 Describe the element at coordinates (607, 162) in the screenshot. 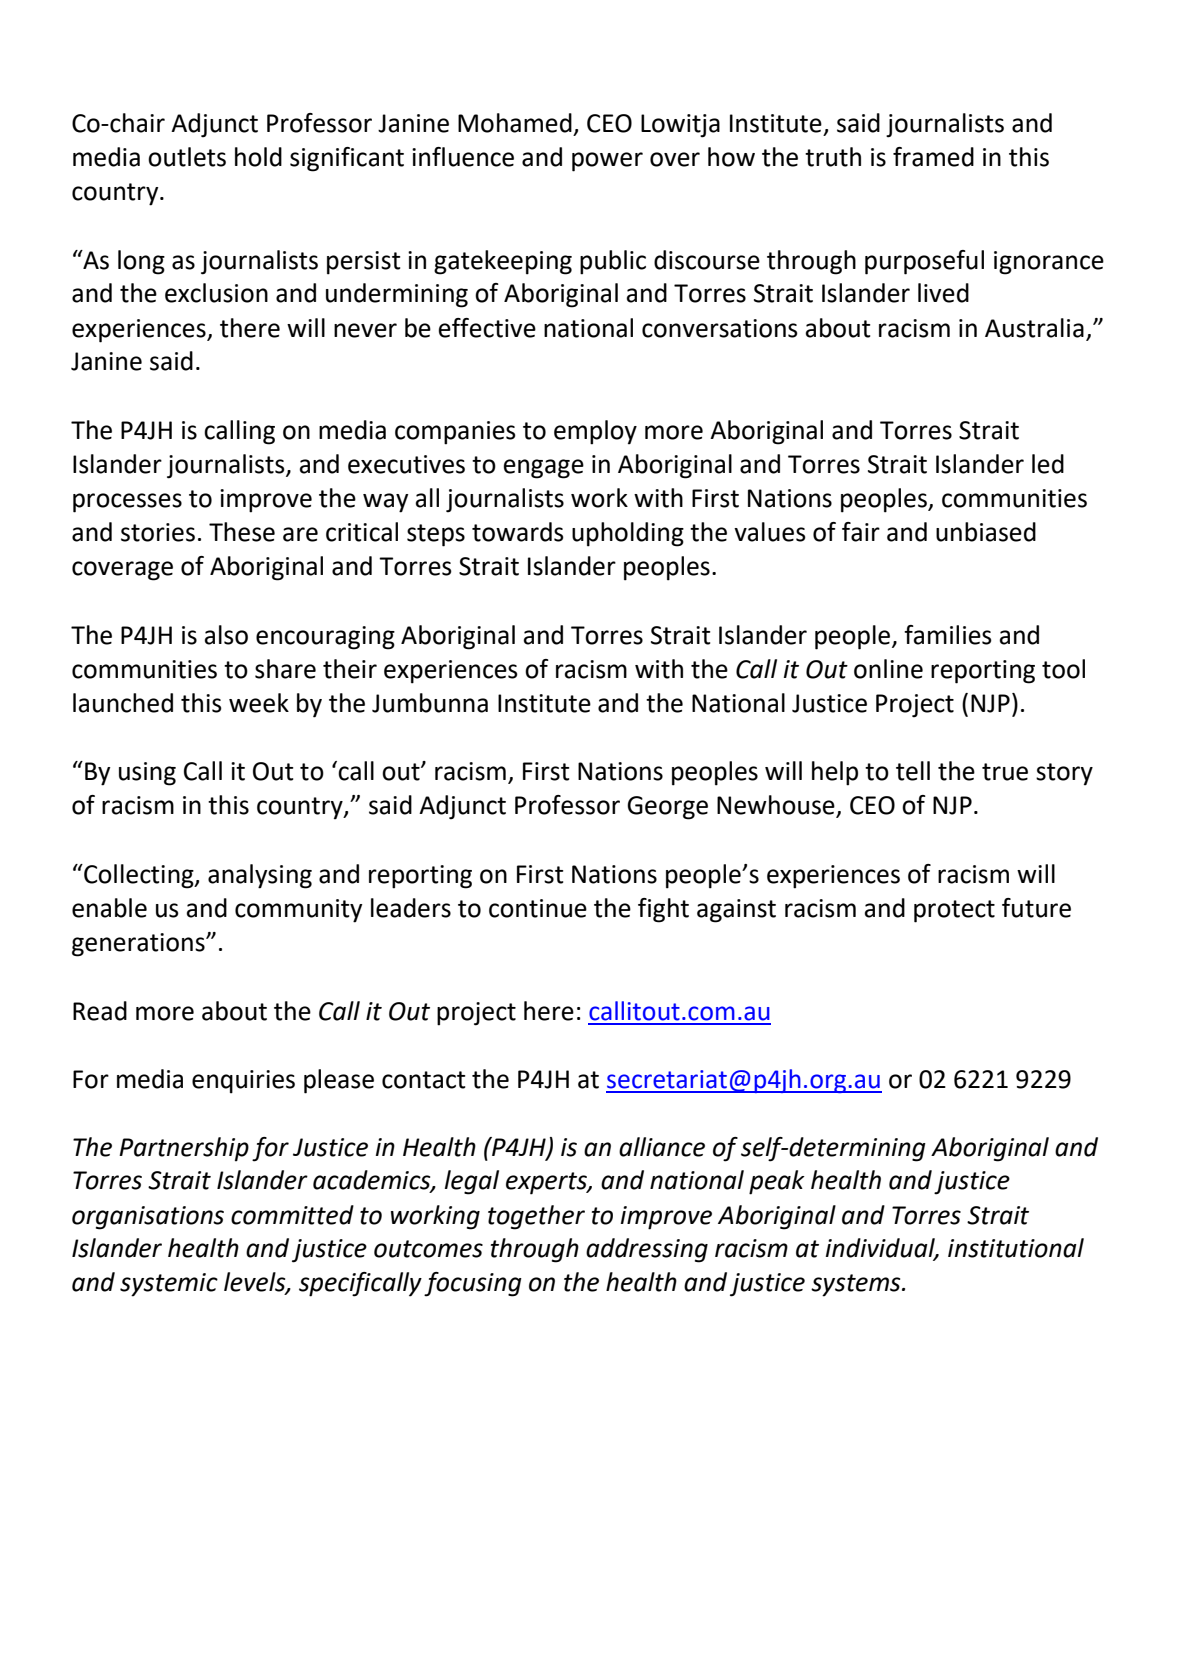

I see `power` at that location.
